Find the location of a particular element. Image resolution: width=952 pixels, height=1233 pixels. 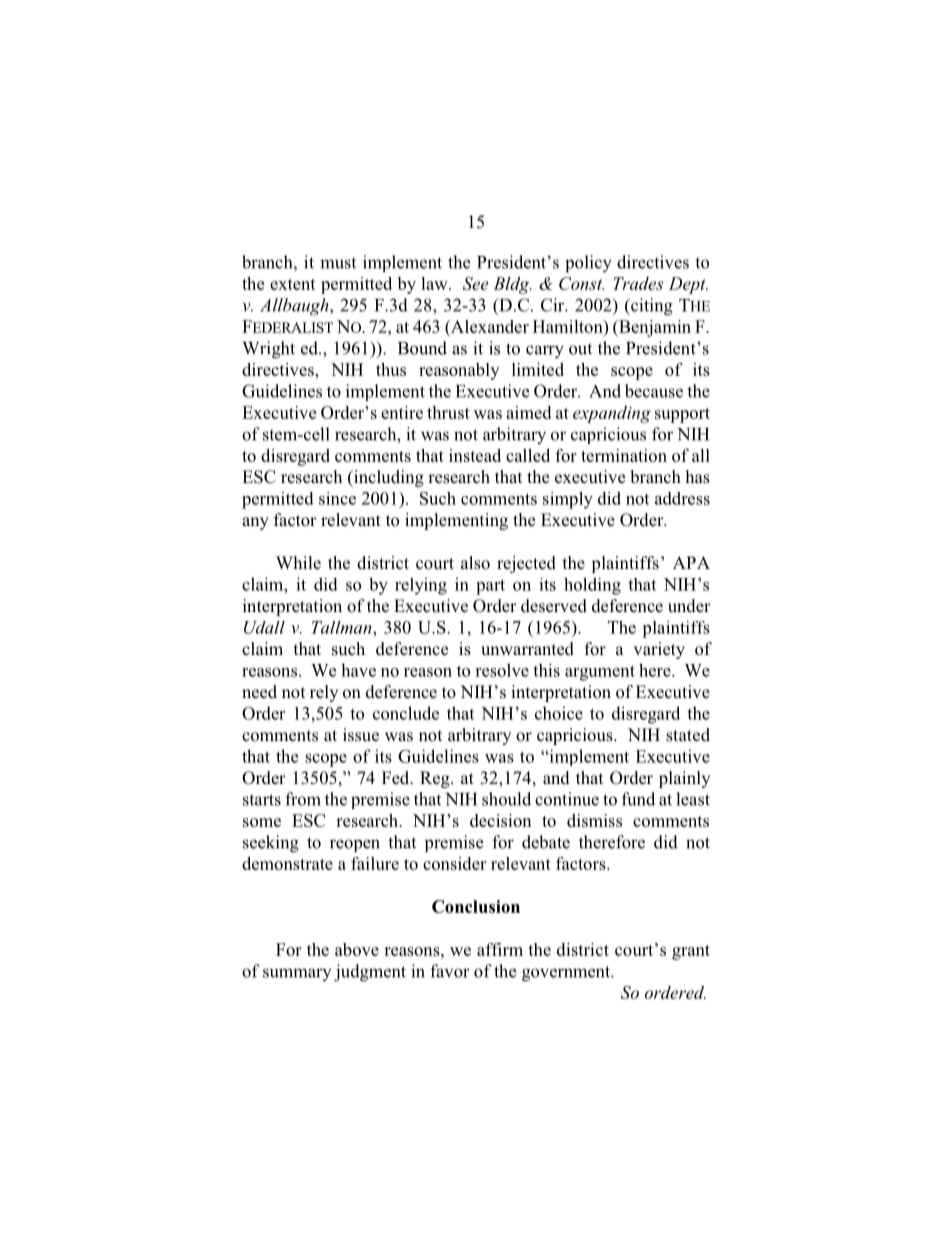

instead is located at coordinates (475, 455).
